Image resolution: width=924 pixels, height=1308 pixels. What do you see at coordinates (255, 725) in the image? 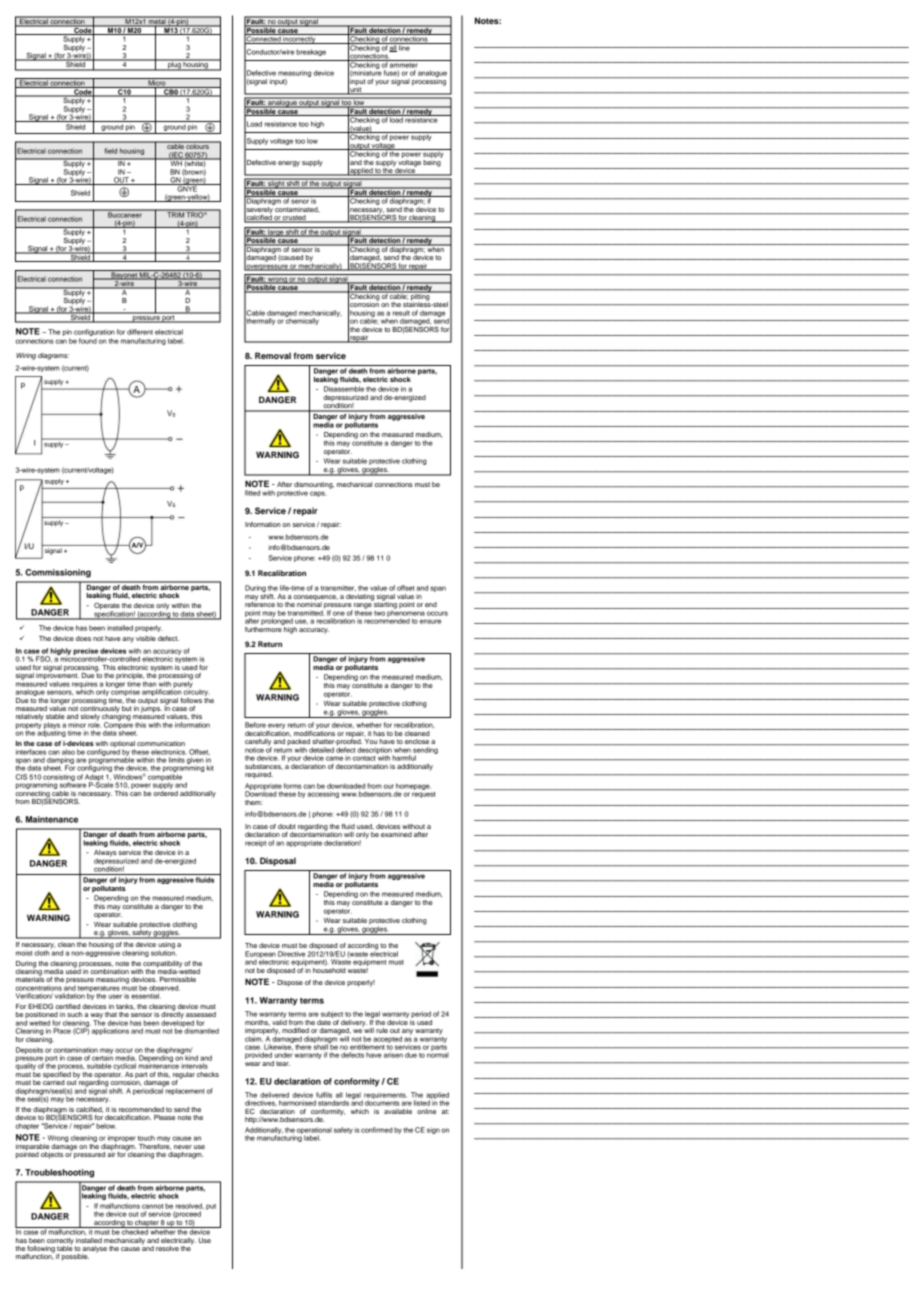
I see `Before` at bounding box center [255, 725].
